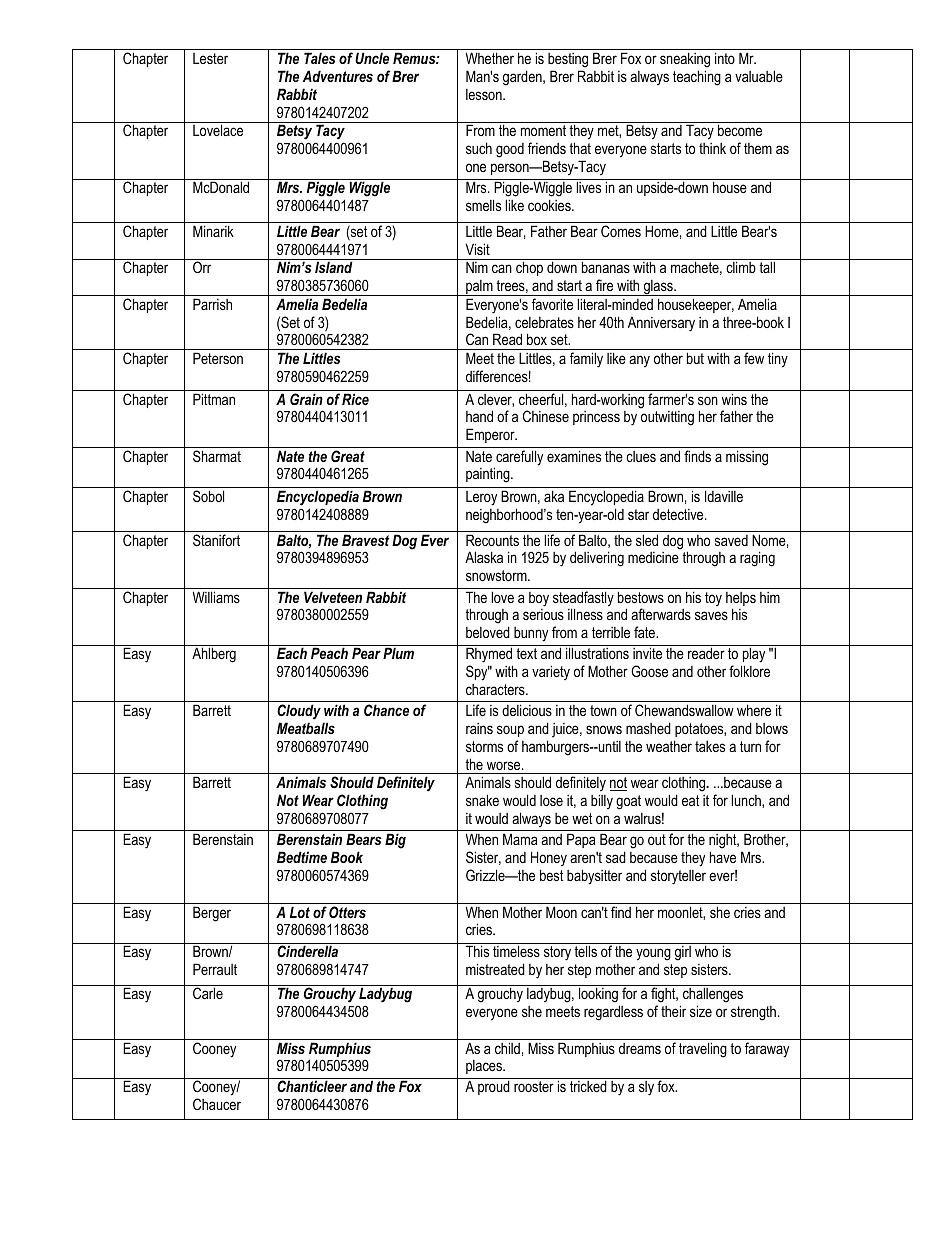 The image size is (952, 1233). What do you see at coordinates (484, 746) in the image?
I see `storms` at bounding box center [484, 746].
